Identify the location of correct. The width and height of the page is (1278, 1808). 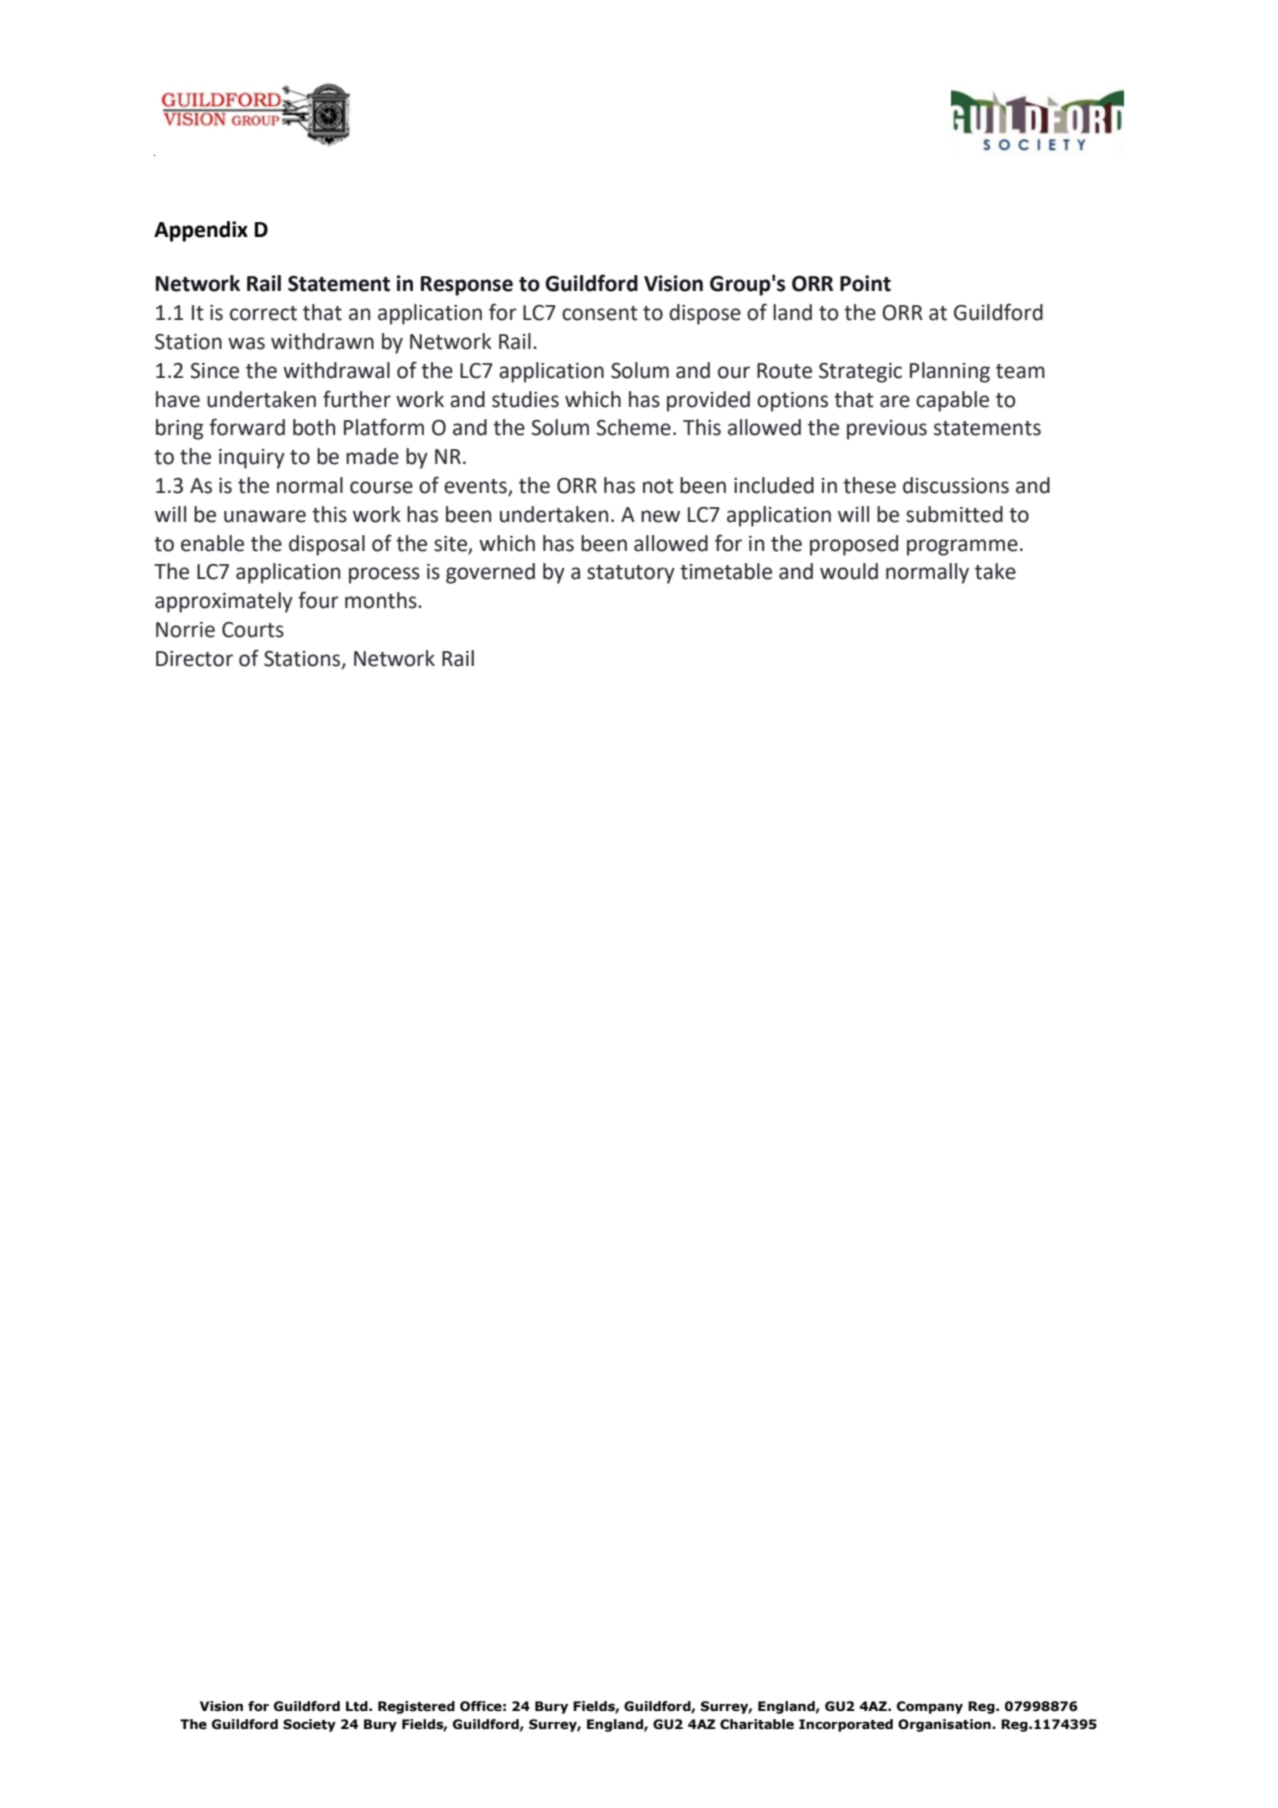
(263, 313).
